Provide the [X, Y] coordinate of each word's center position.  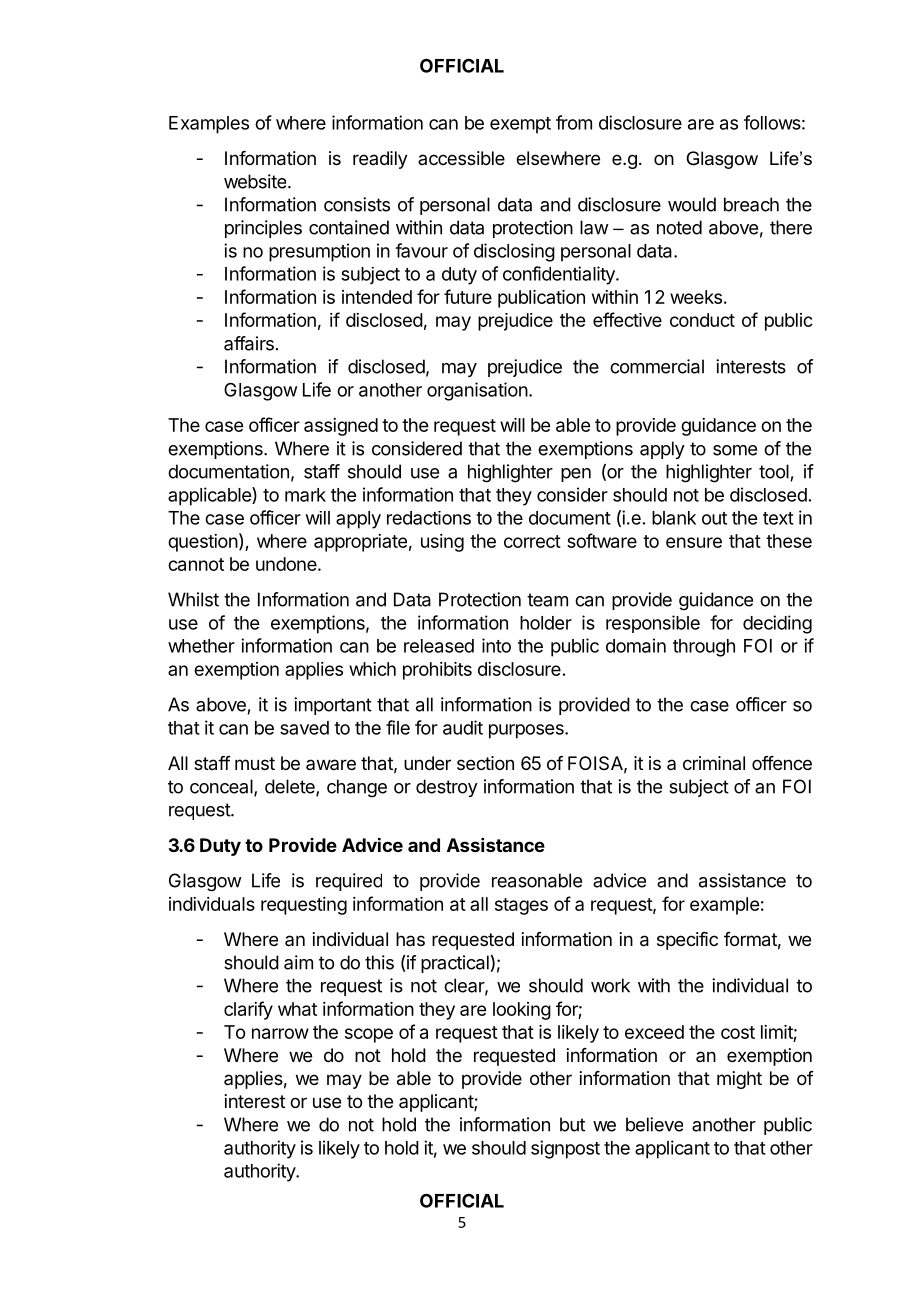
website [255, 181]
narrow [280, 1033]
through [704, 648]
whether [201, 646]
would [692, 204]
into [496, 645]
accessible [461, 158]
